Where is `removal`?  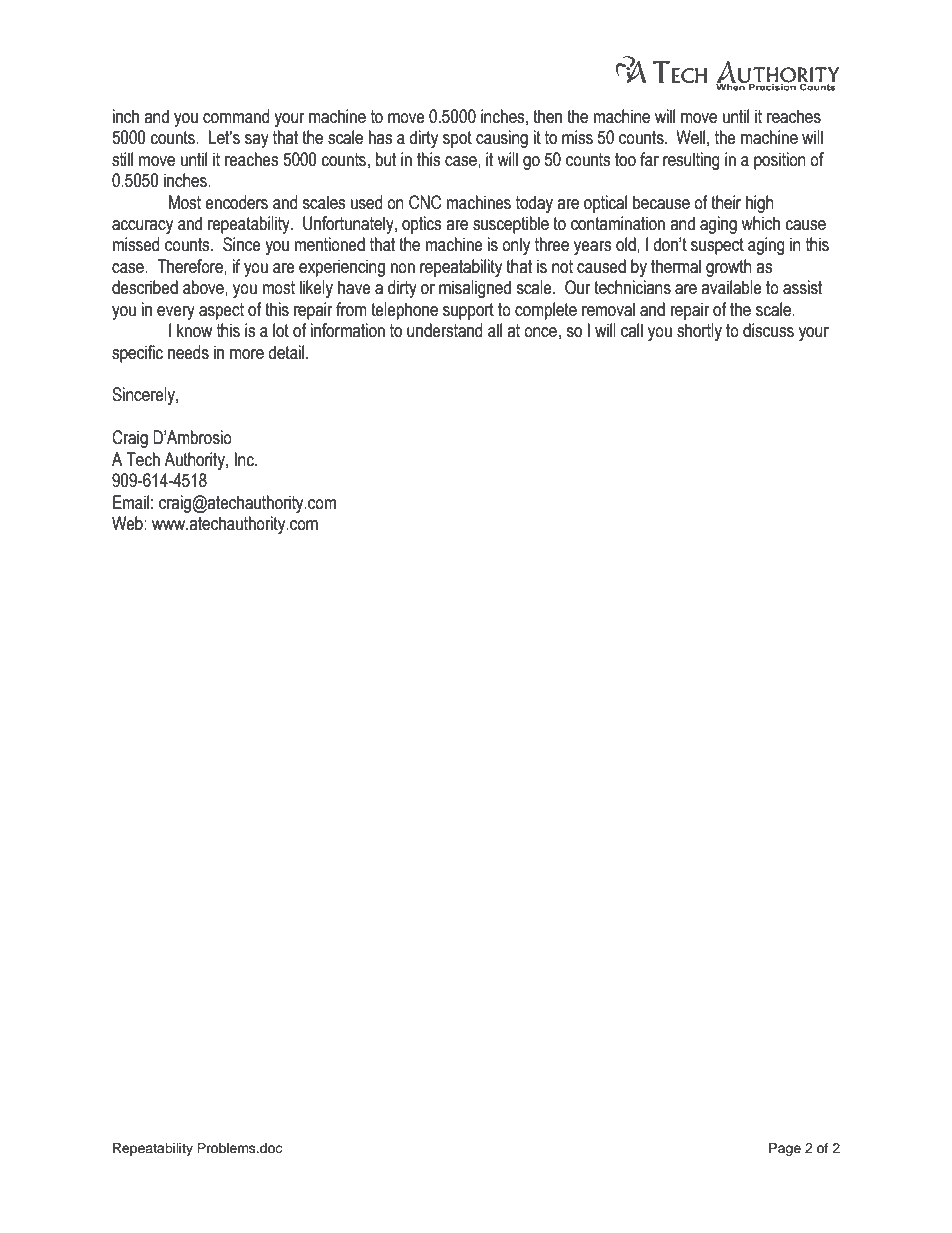 removal is located at coordinates (608, 309).
